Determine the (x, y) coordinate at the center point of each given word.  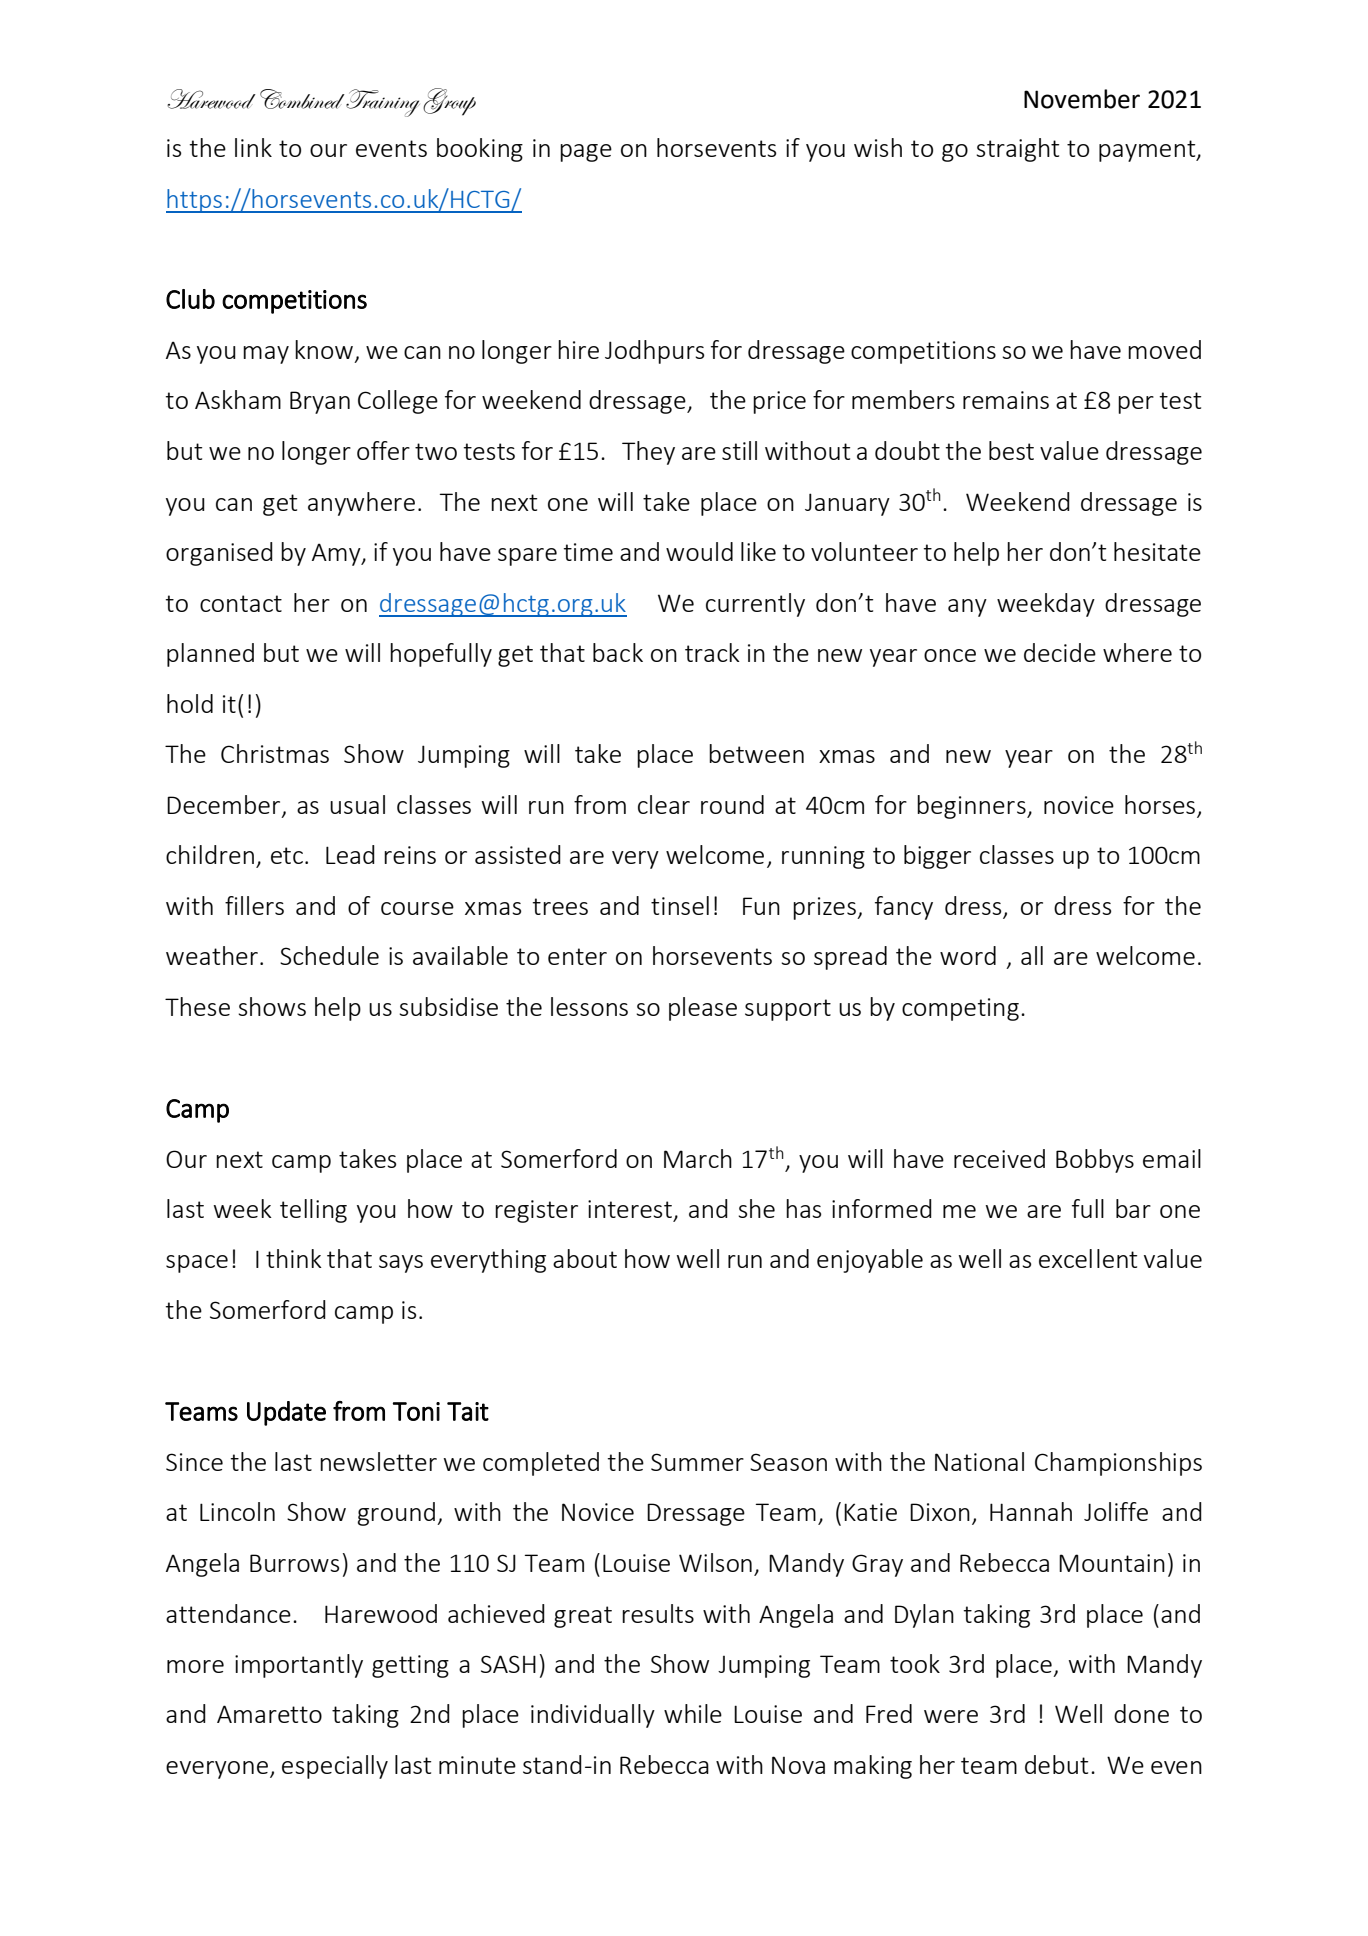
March (698, 1158)
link (253, 147)
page (586, 153)
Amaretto (269, 1714)
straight (1017, 150)
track (712, 652)
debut (1056, 1764)
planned (210, 655)
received (999, 1158)
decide (1060, 652)
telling (313, 1211)
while (693, 1713)
